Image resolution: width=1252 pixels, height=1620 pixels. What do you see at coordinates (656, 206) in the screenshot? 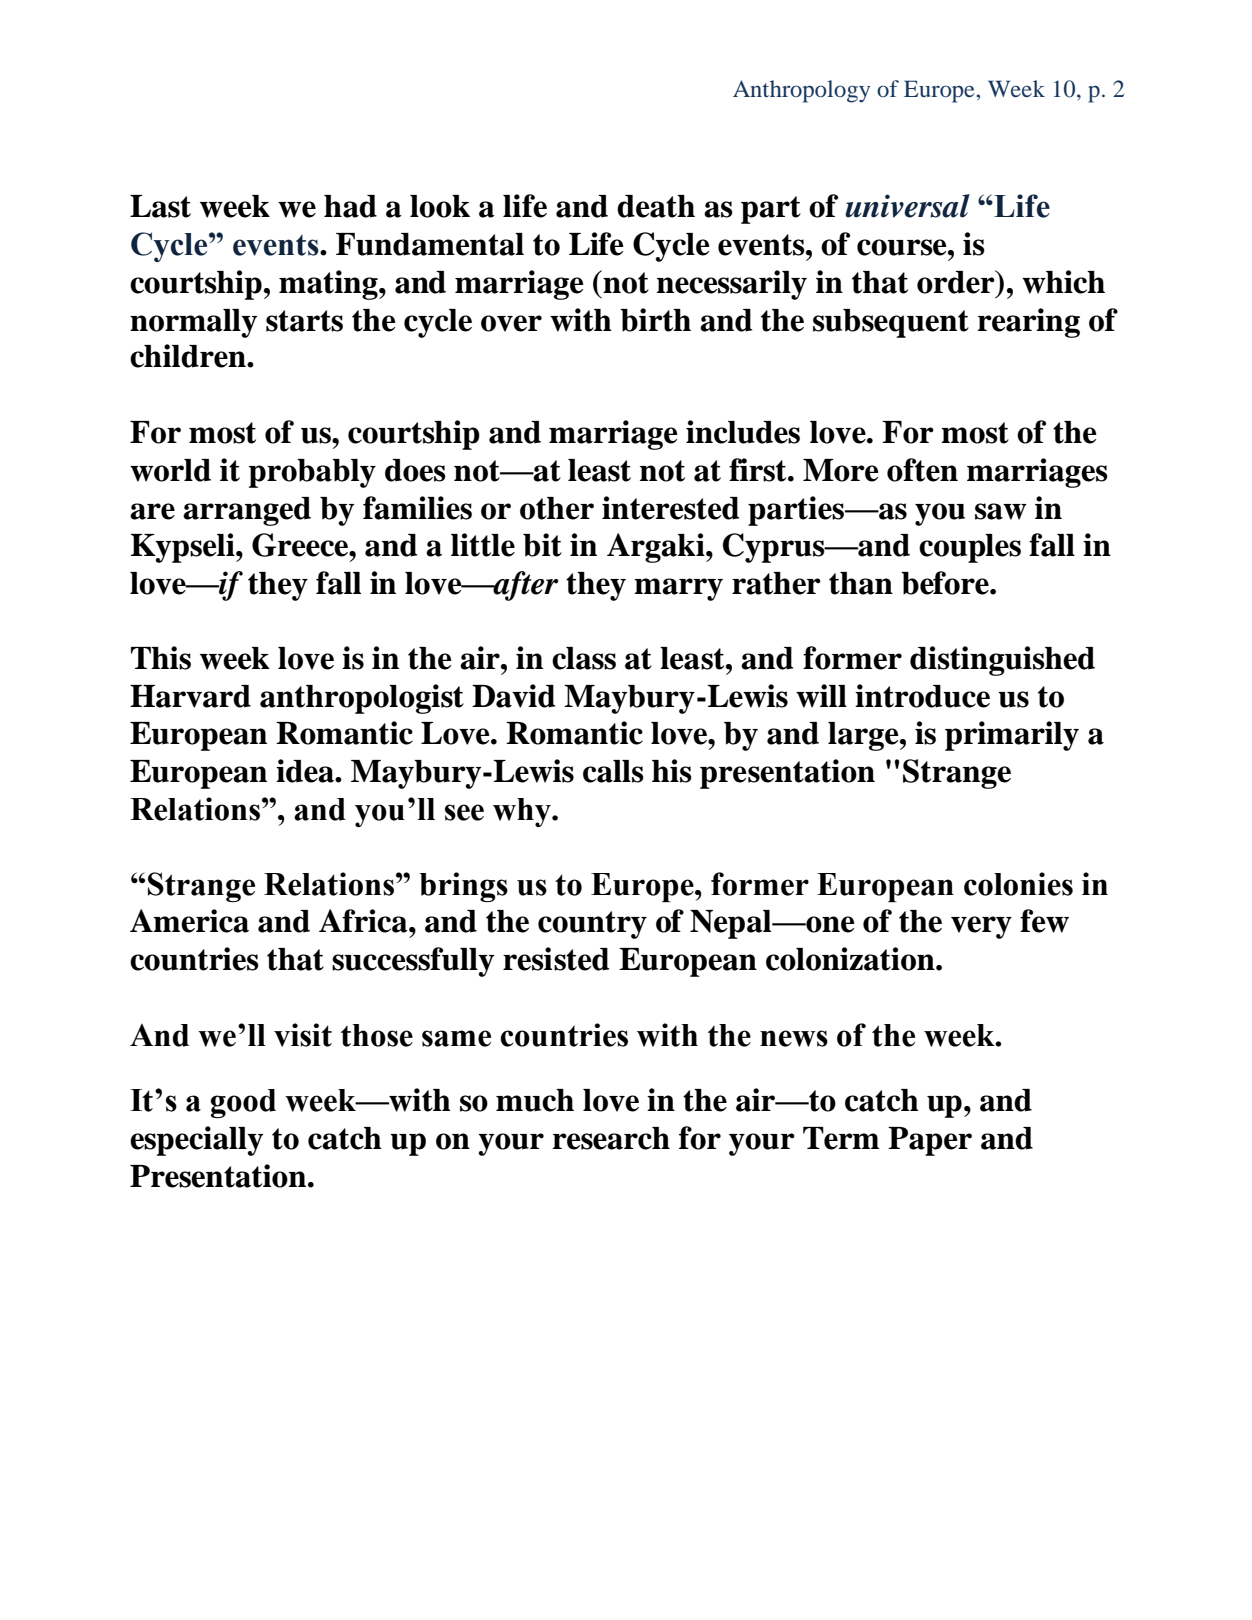
I see `death` at bounding box center [656, 206].
